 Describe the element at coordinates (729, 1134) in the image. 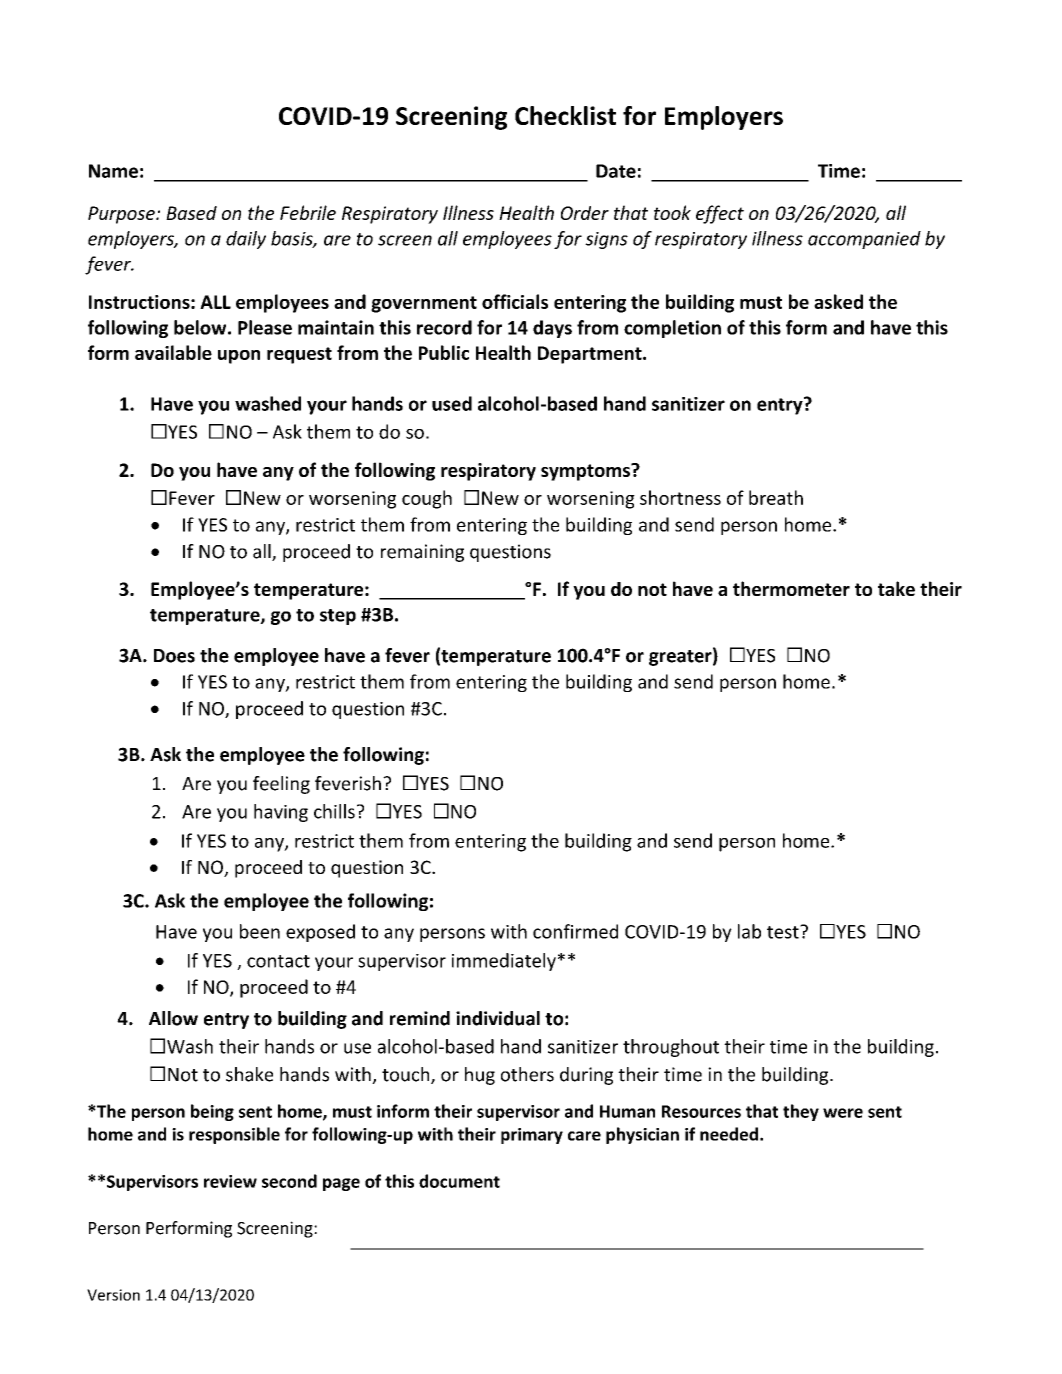

I see `needed` at that location.
